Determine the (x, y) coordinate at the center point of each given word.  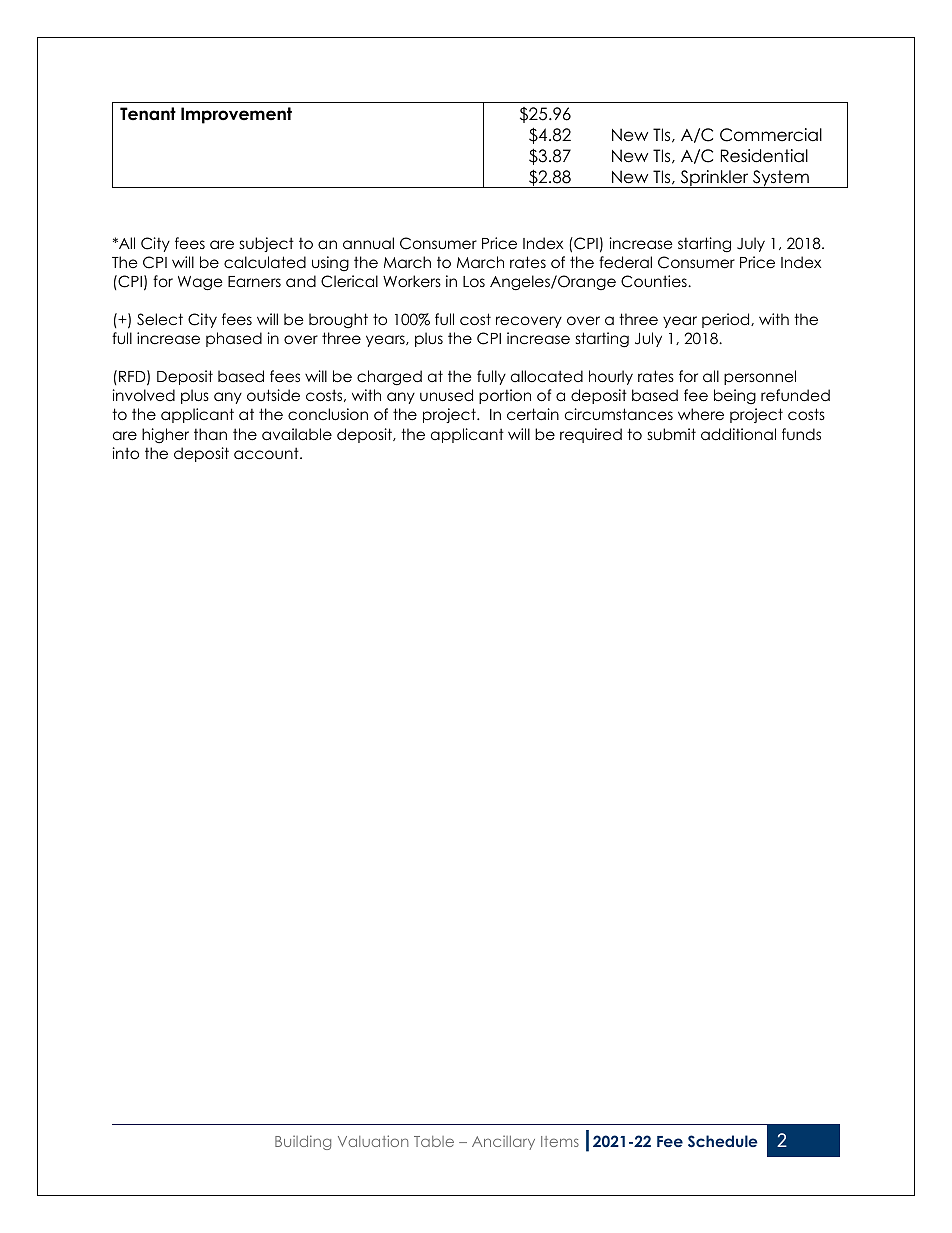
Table (434, 1141)
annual (368, 243)
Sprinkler (714, 179)
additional (738, 434)
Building (303, 1142)
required (591, 435)
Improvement (236, 115)
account (267, 453)
